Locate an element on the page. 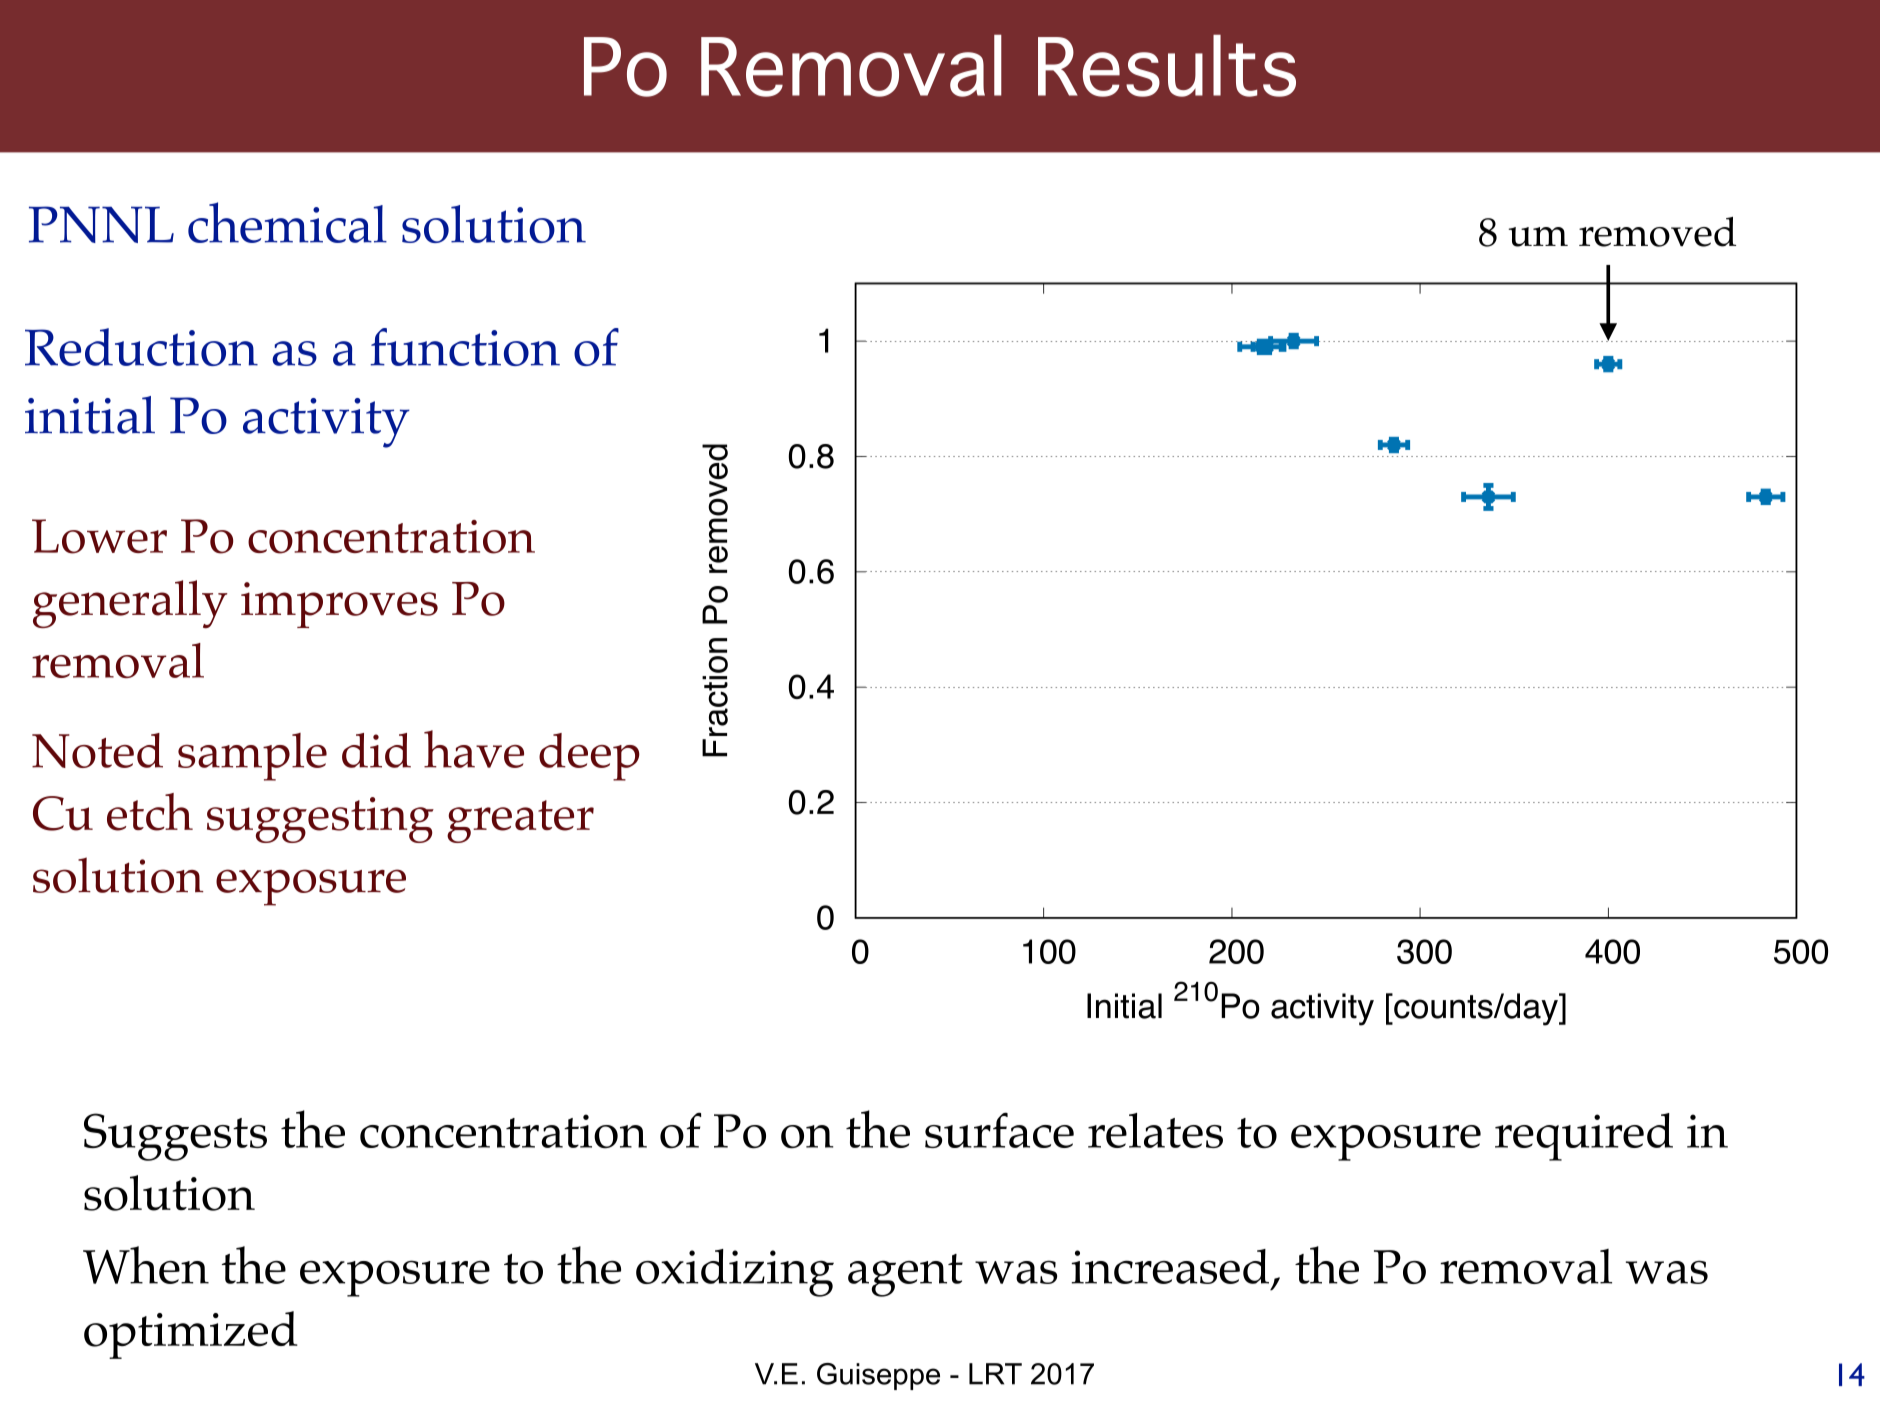  greater is located at coordinates (520, 821).
